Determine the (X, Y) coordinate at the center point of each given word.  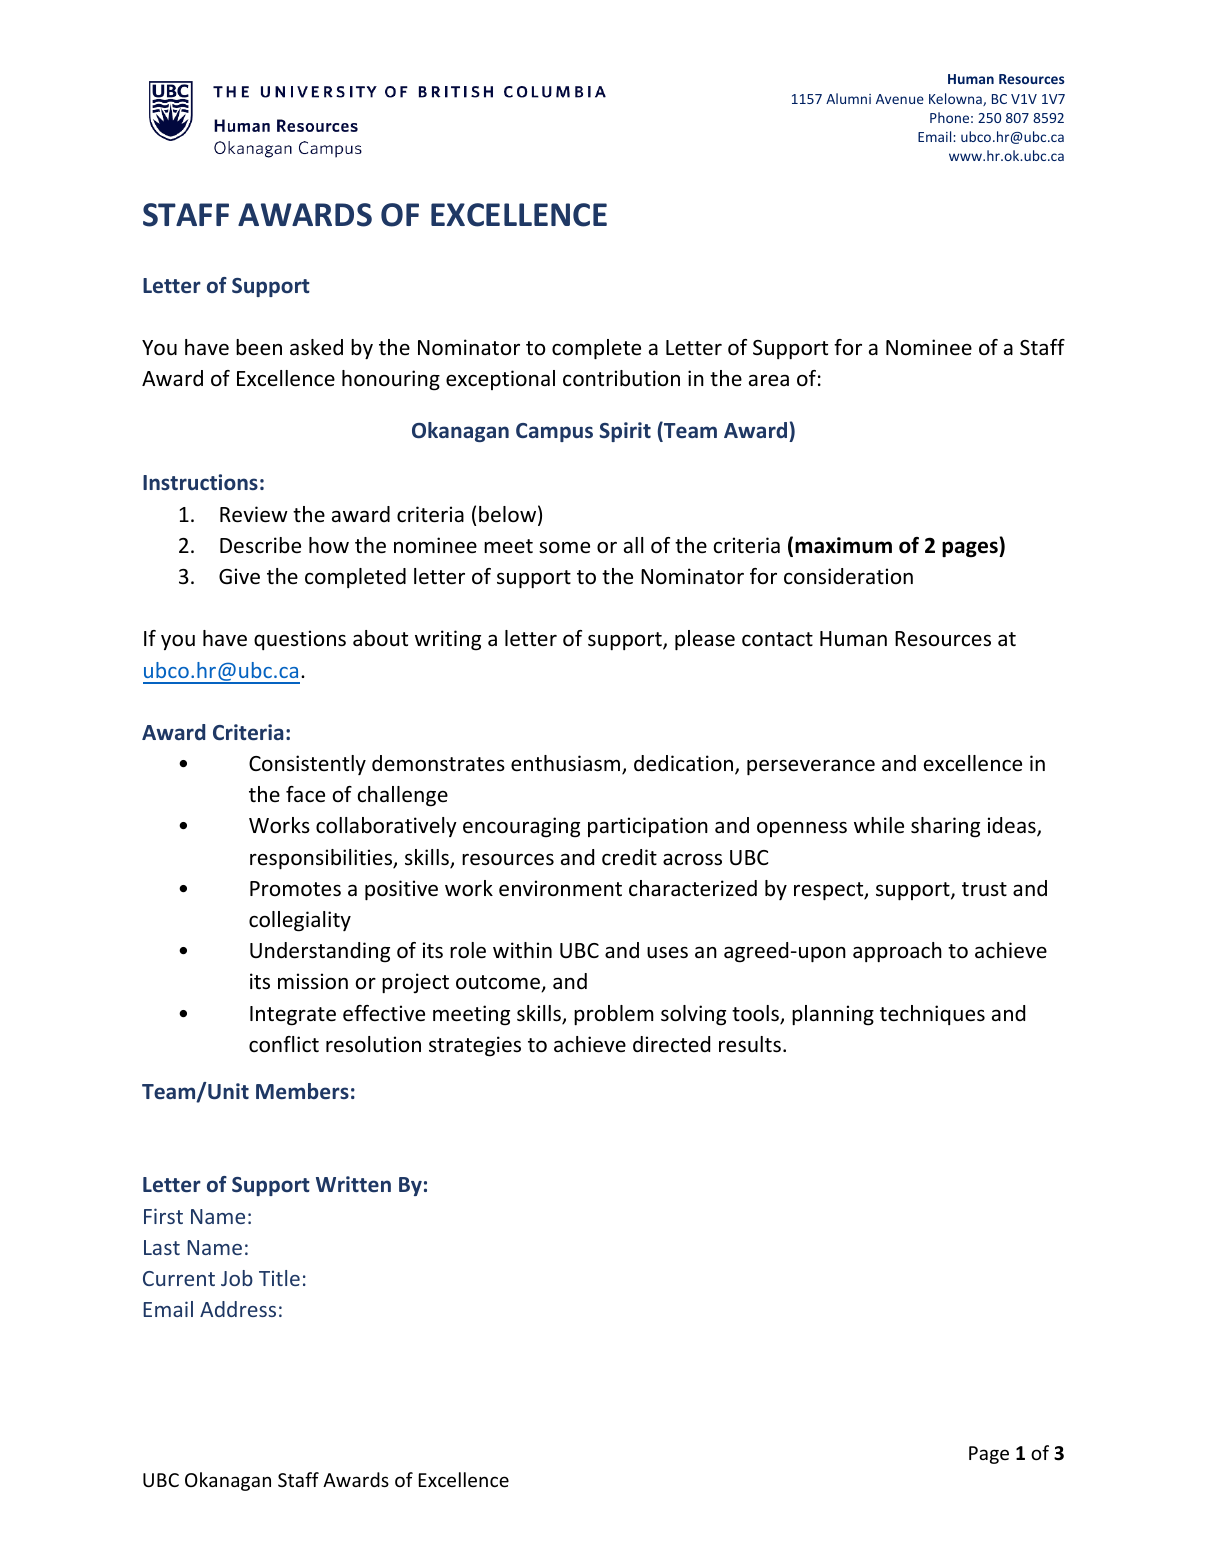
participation (648, 827)
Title (279, 1278)
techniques (932, 1015)
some (564, 547)
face (305, 794)
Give (239, 576)
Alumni (848, 98)
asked (316, 347)
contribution (621, 378)
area (769, 380)
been (259, 347)
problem (613, 1015)
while (879, 825)
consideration (848, 576)
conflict (284, 1044)
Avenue (900, 99)
